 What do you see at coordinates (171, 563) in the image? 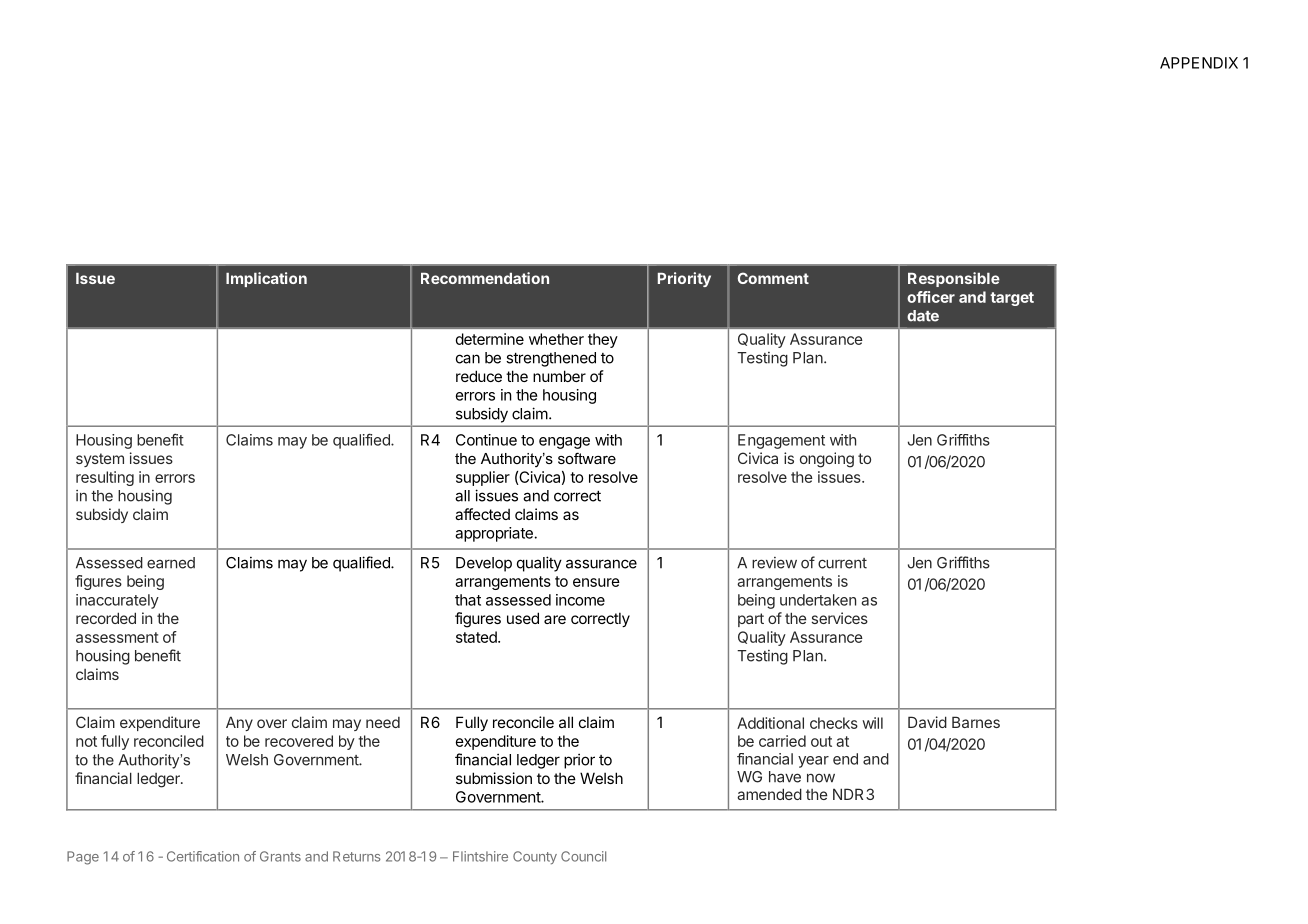
I see `earned` at bounding box center [171, 563].
